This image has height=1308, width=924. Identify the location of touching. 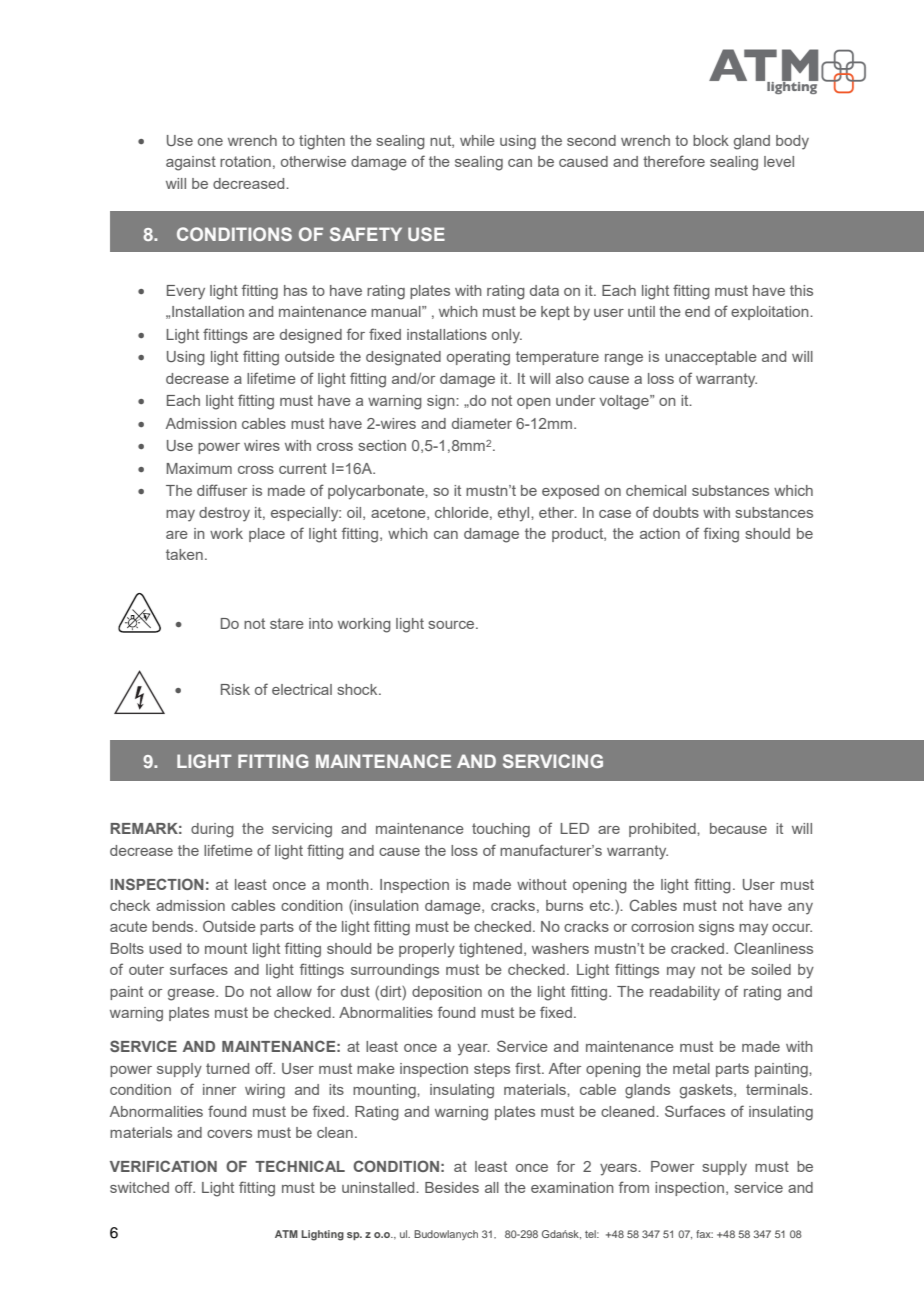
(501, 830).
